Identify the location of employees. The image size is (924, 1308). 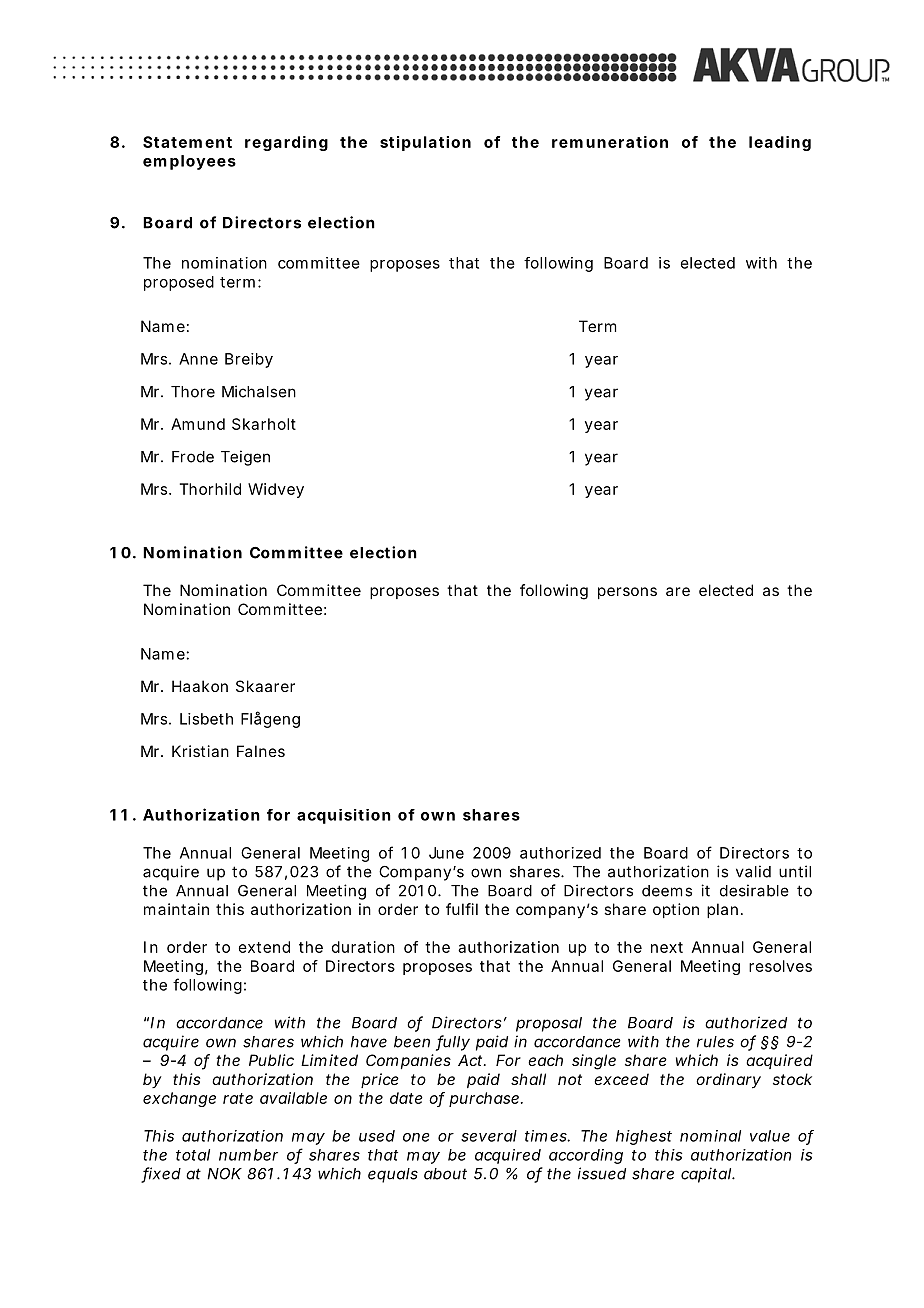
(189, 162).
